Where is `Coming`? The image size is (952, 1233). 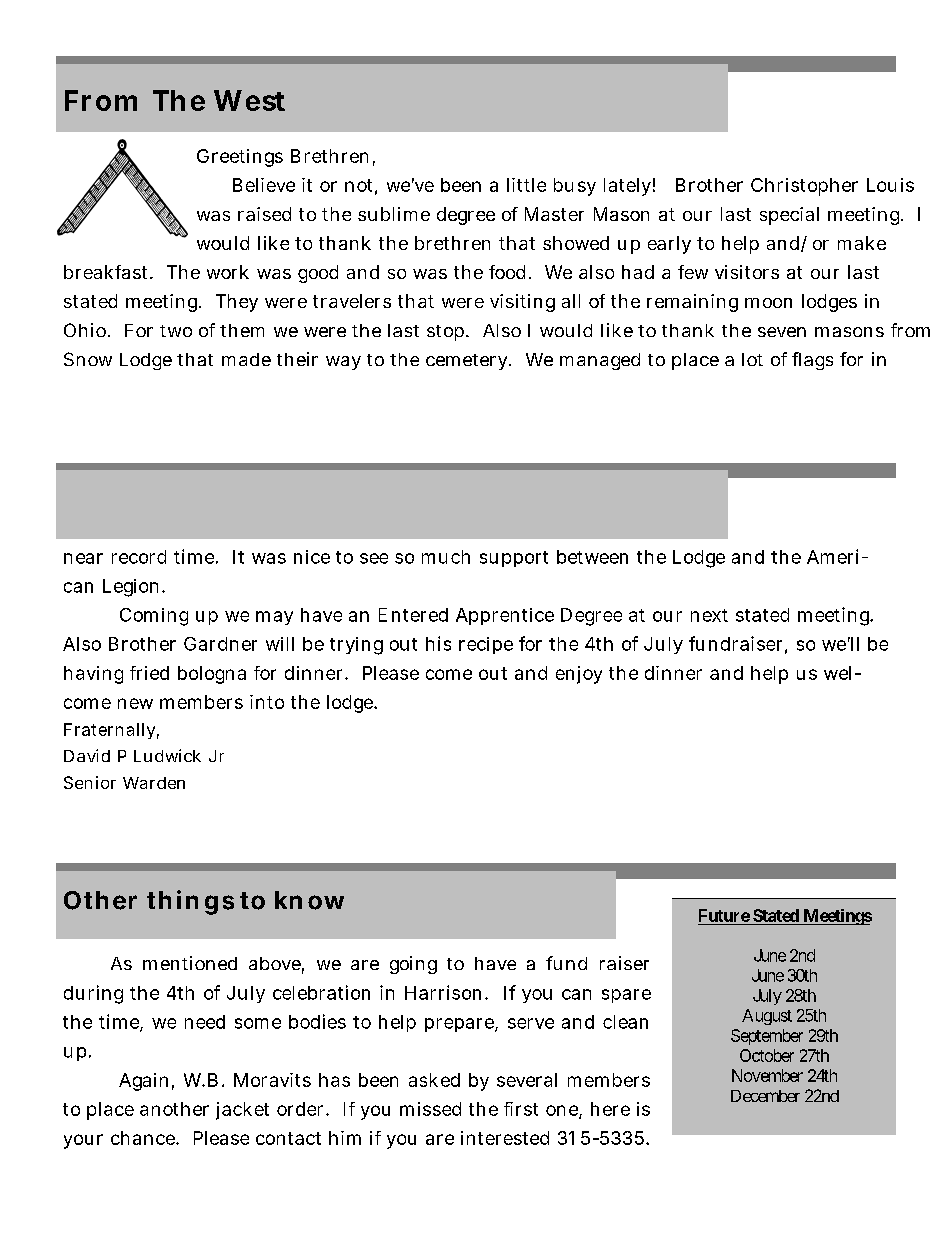 Coming is located at coordinates (154, 617).
